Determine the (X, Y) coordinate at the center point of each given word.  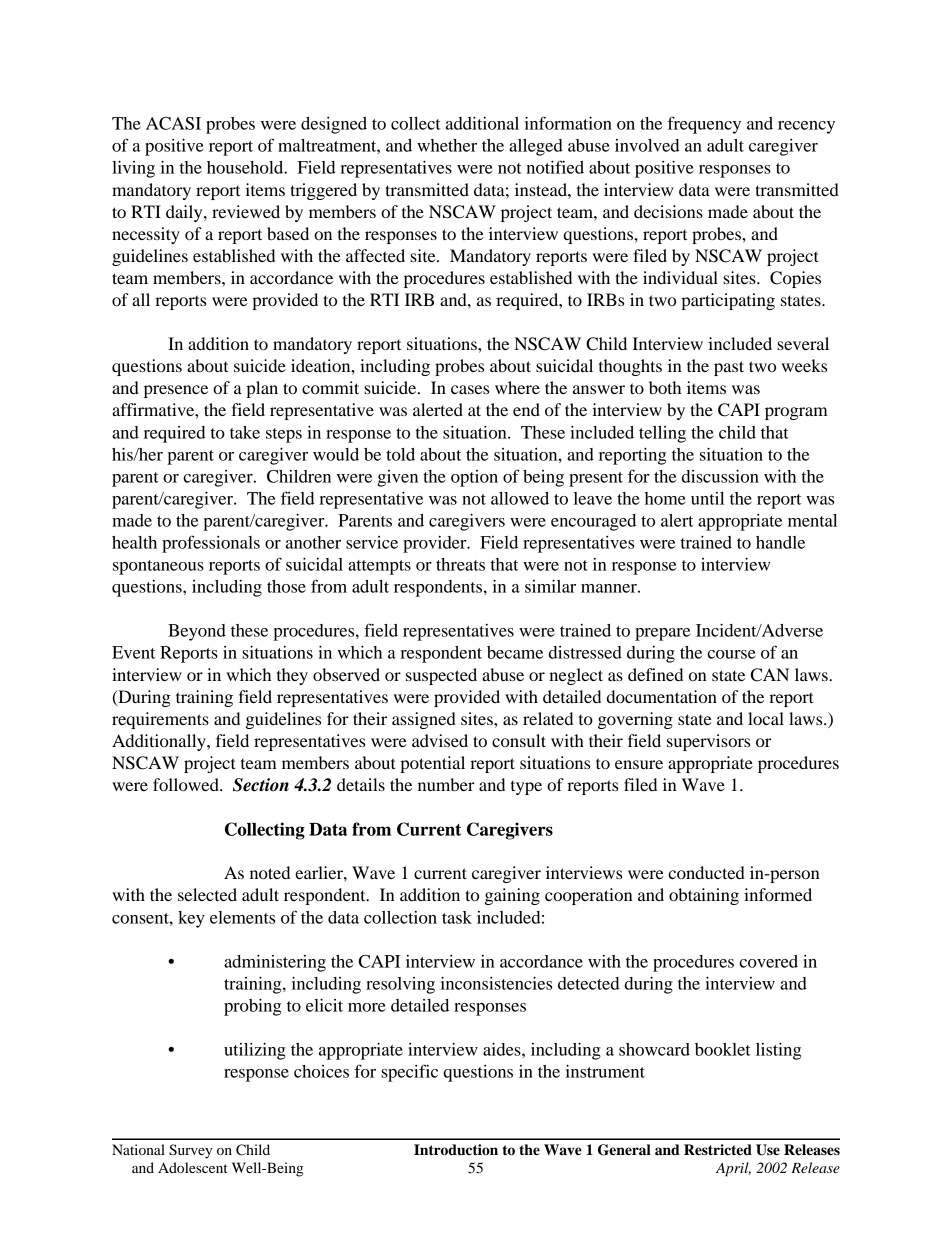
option (474, 478)
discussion (720, 476)
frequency (704, 125)
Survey (190, 1151)
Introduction (456, 1150)
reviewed (246, 211)
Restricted (718, 1150)
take (245, 432)
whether (447, 145)
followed (187, 784)
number (446, 784)
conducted (706, 872)
